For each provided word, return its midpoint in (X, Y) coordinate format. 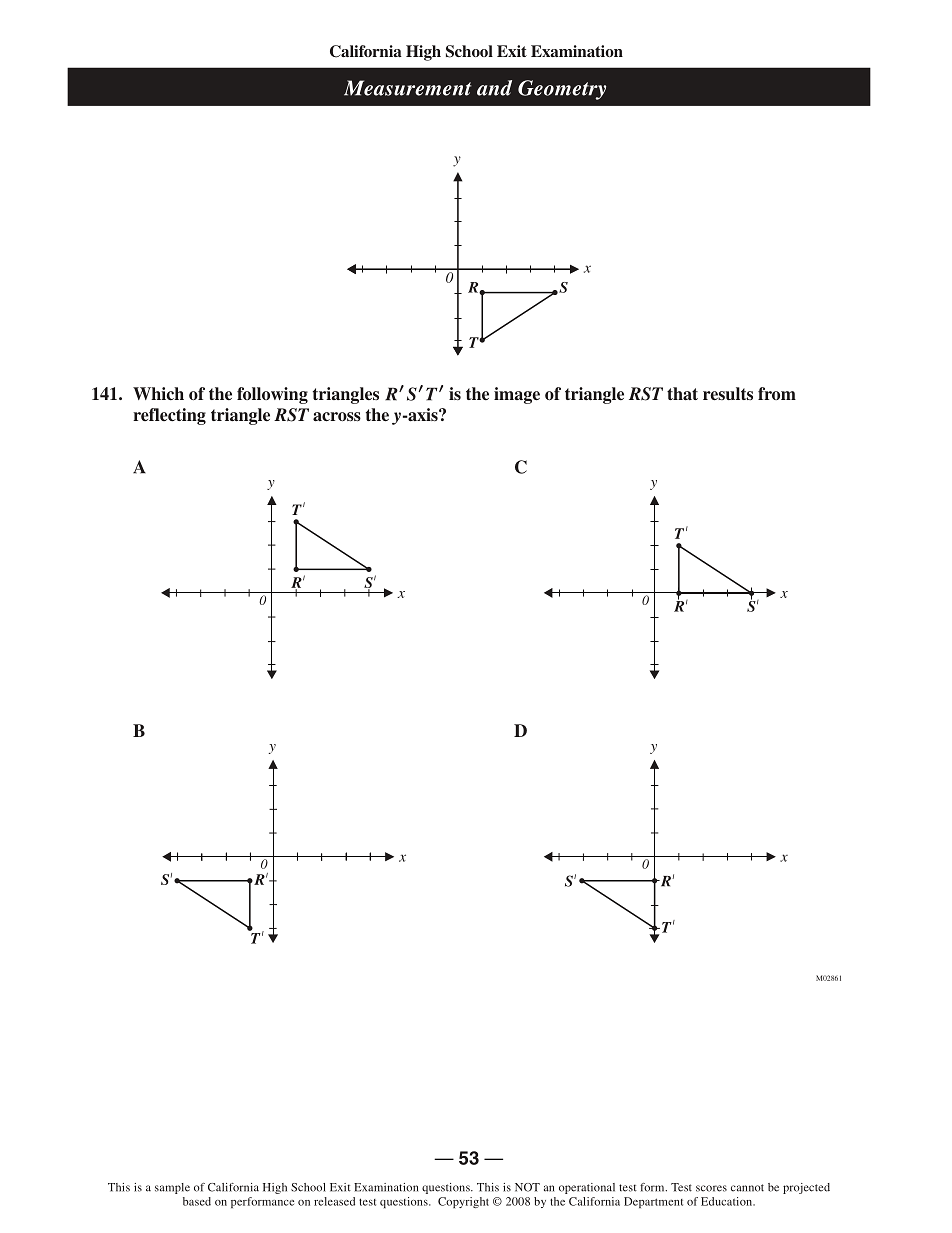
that (682, 394)
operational (587, 1188)
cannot (747, 1188)
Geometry (562, 90)
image (517, 395)
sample (172, 1188)
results (728, 394)
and (494, 88)
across (337, 417)
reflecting (169, 416)
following (272, 395)
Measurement (407, 88)
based (197, 1201)
